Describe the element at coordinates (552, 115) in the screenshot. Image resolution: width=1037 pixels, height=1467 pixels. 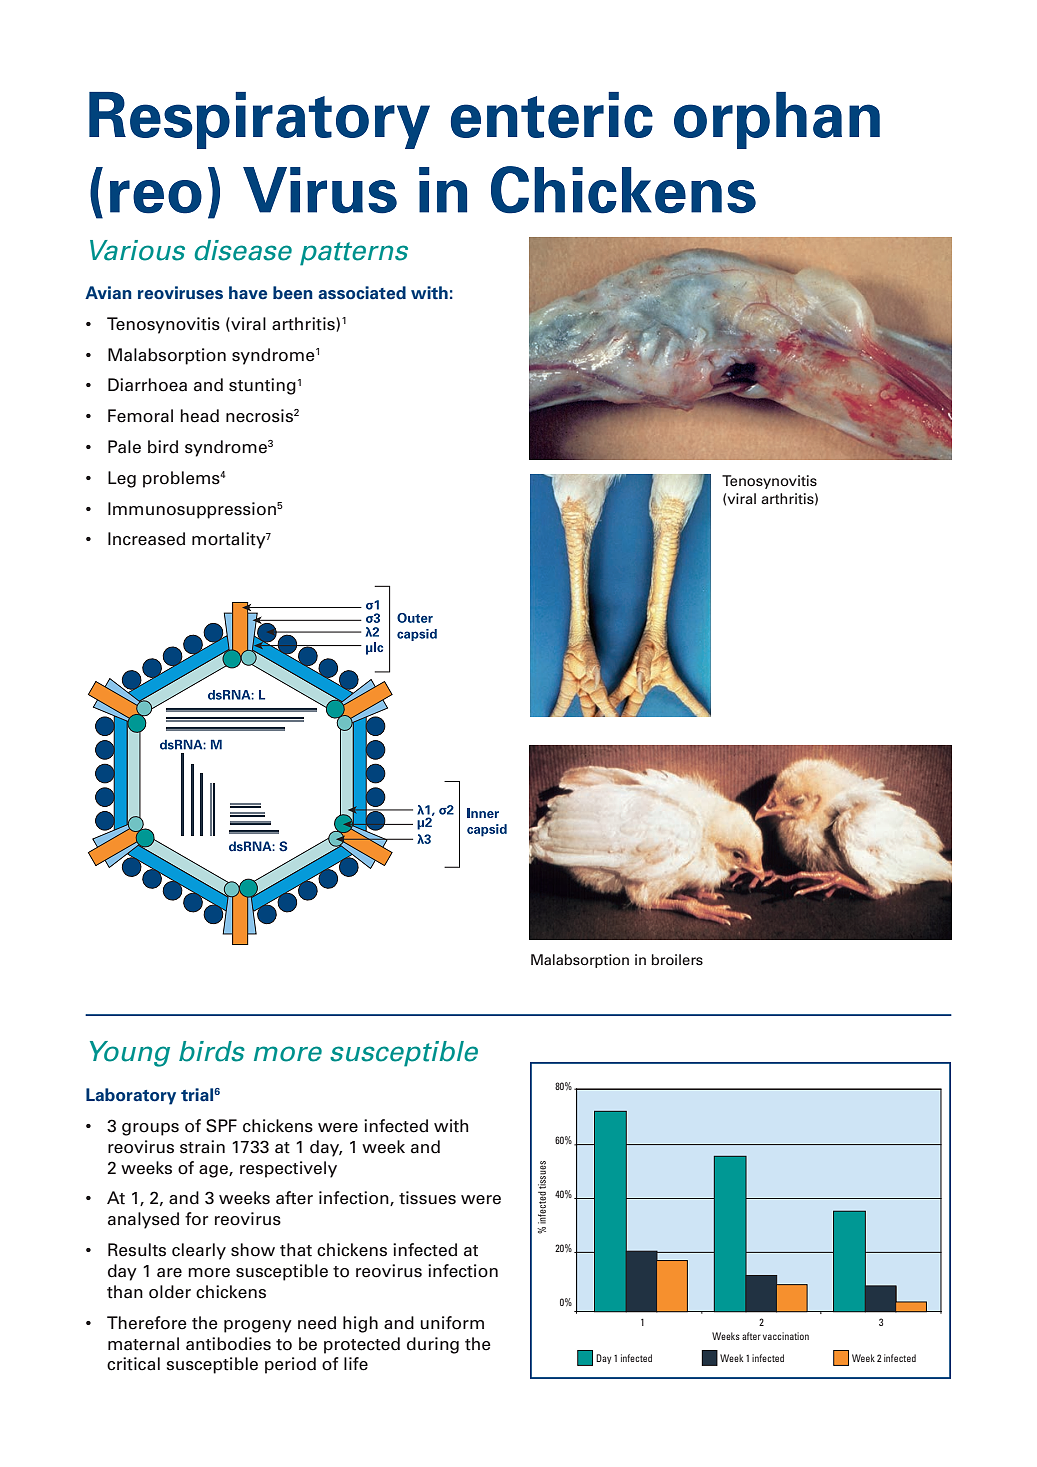
I see `enteric` at that location.
